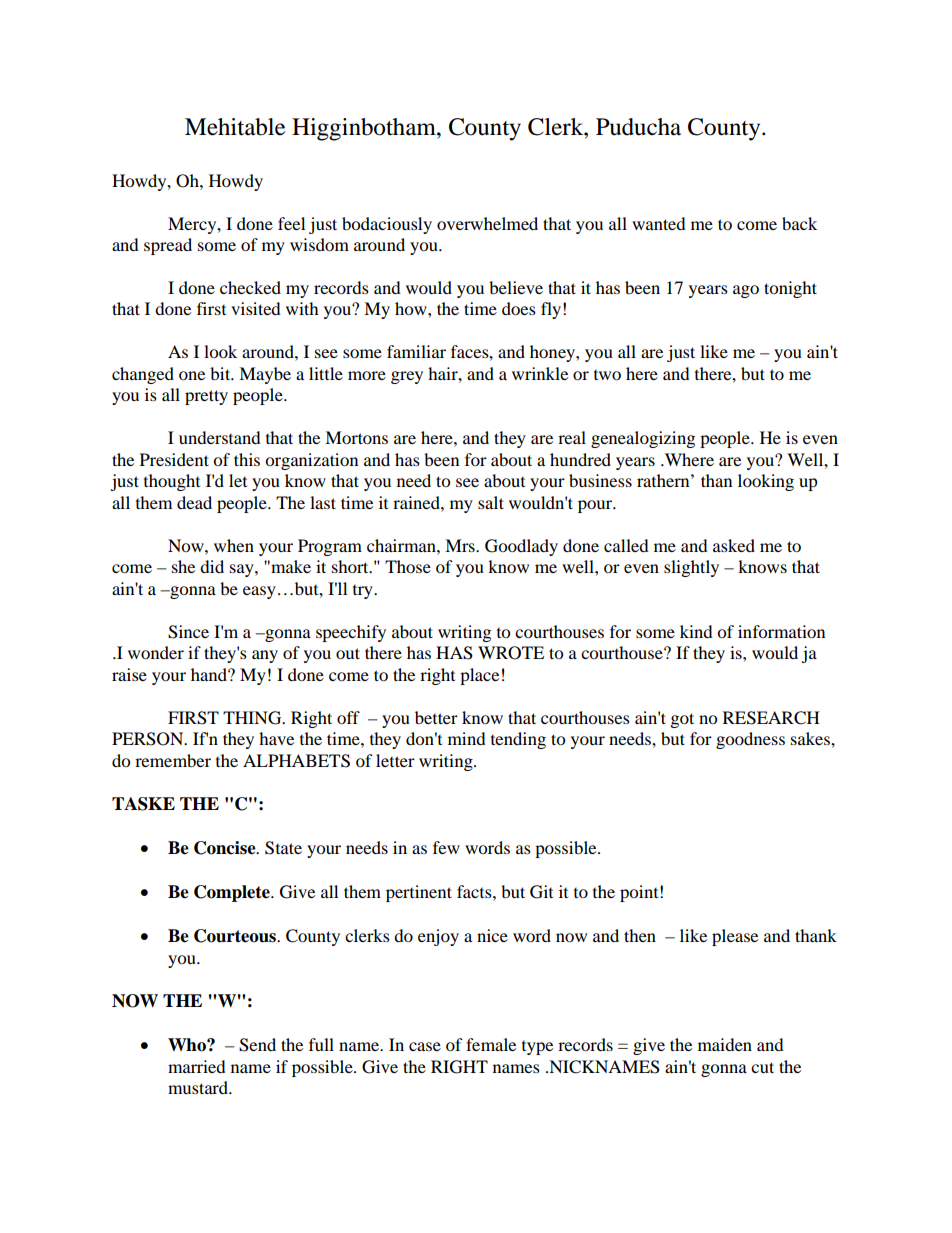 This page has width=952, height=1233. What do you see at coordinates (725, 1044) in the page?
I see `maiden` at bounding box center [725, 1044].
